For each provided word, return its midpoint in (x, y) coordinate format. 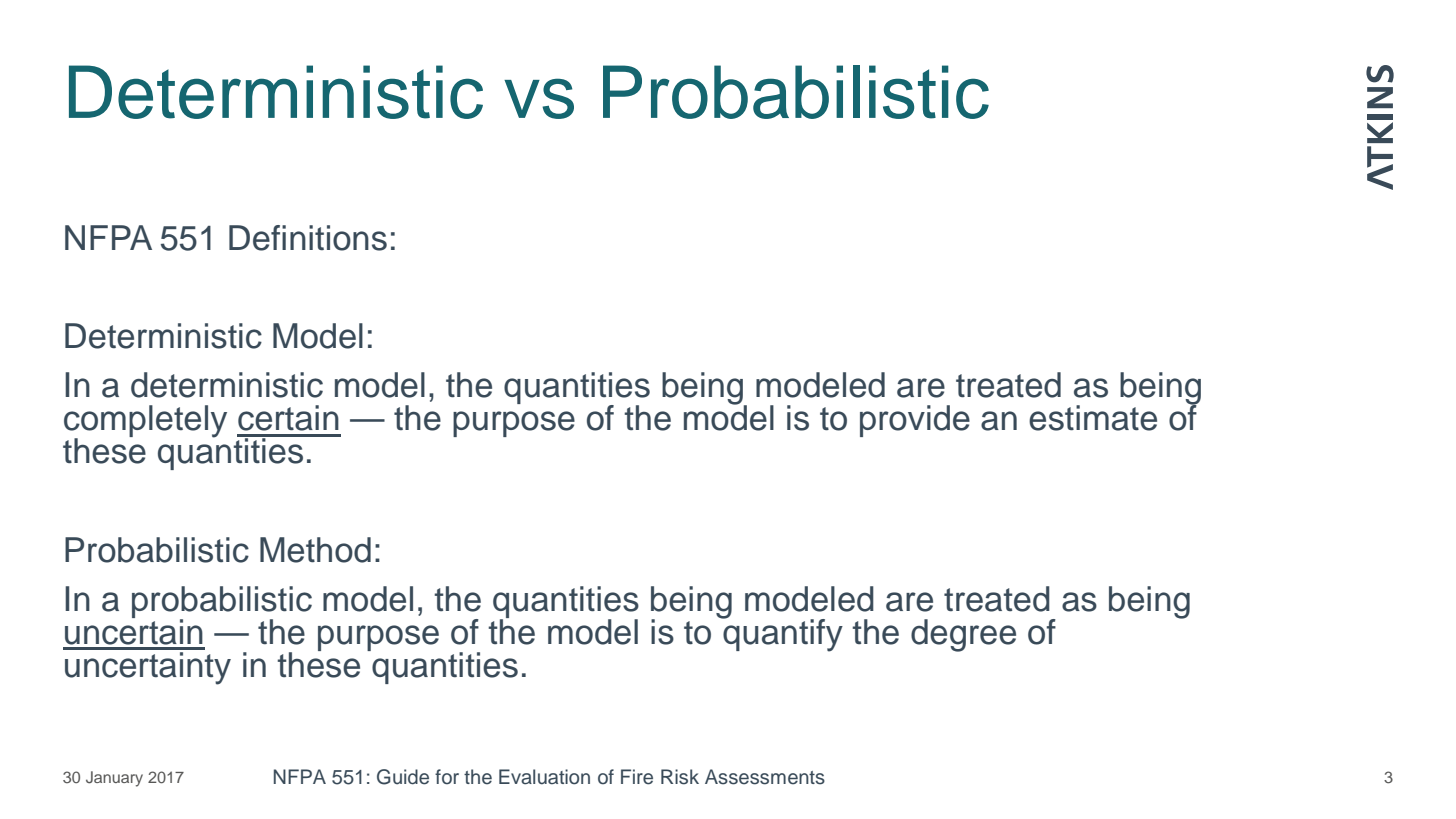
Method (315, 550)
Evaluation (544, 777)
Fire (637, 777)
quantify (782, 634)
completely (145, 422)
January (114, 779)
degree (963, 635)
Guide (403, 777)
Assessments (765, 777)
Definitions (308, 238)
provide (915, 421)
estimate (1093, 418)
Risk (680, 777)
